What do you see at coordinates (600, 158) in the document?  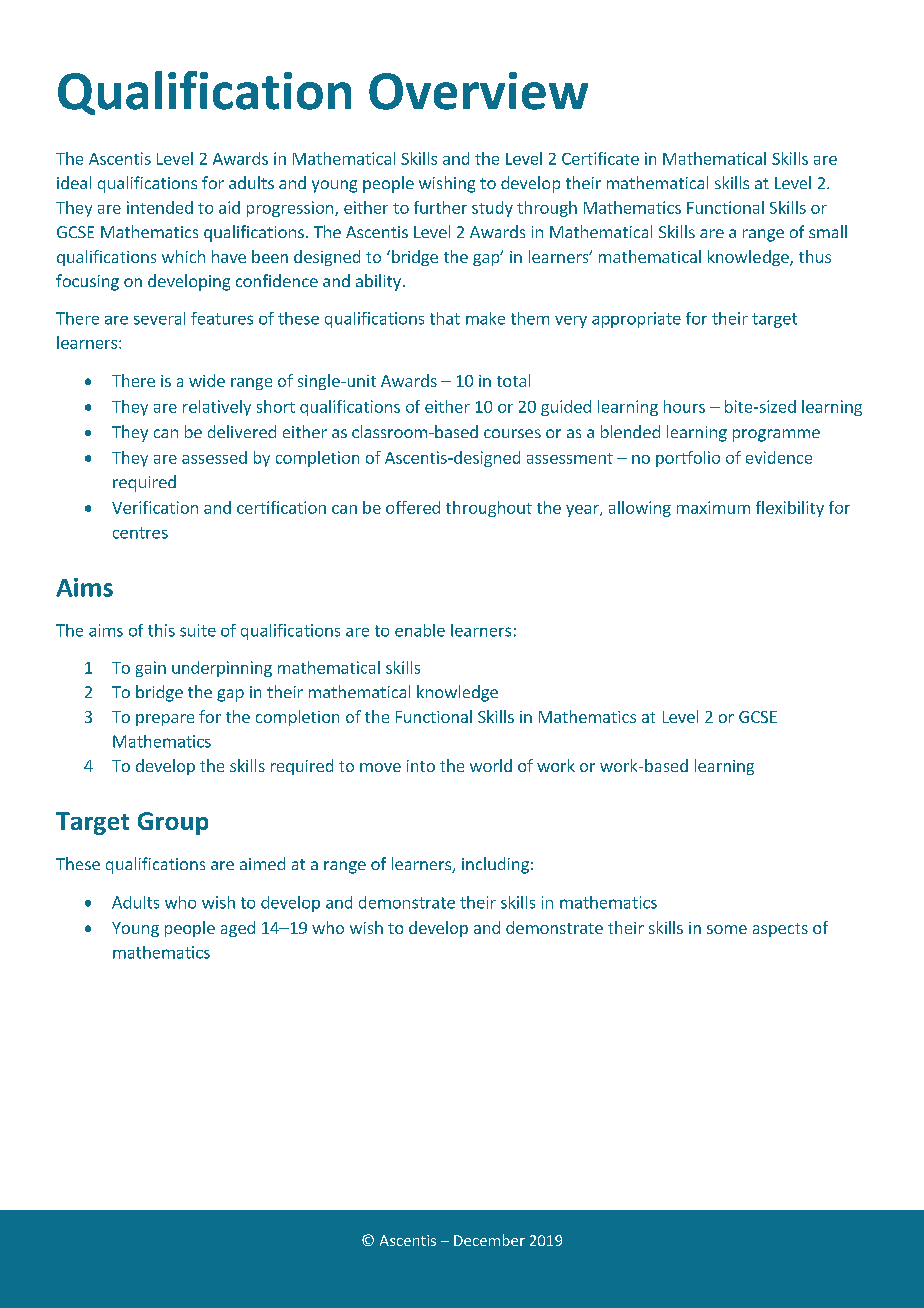 I see `Certificate` at bounding box center [600, 158].
